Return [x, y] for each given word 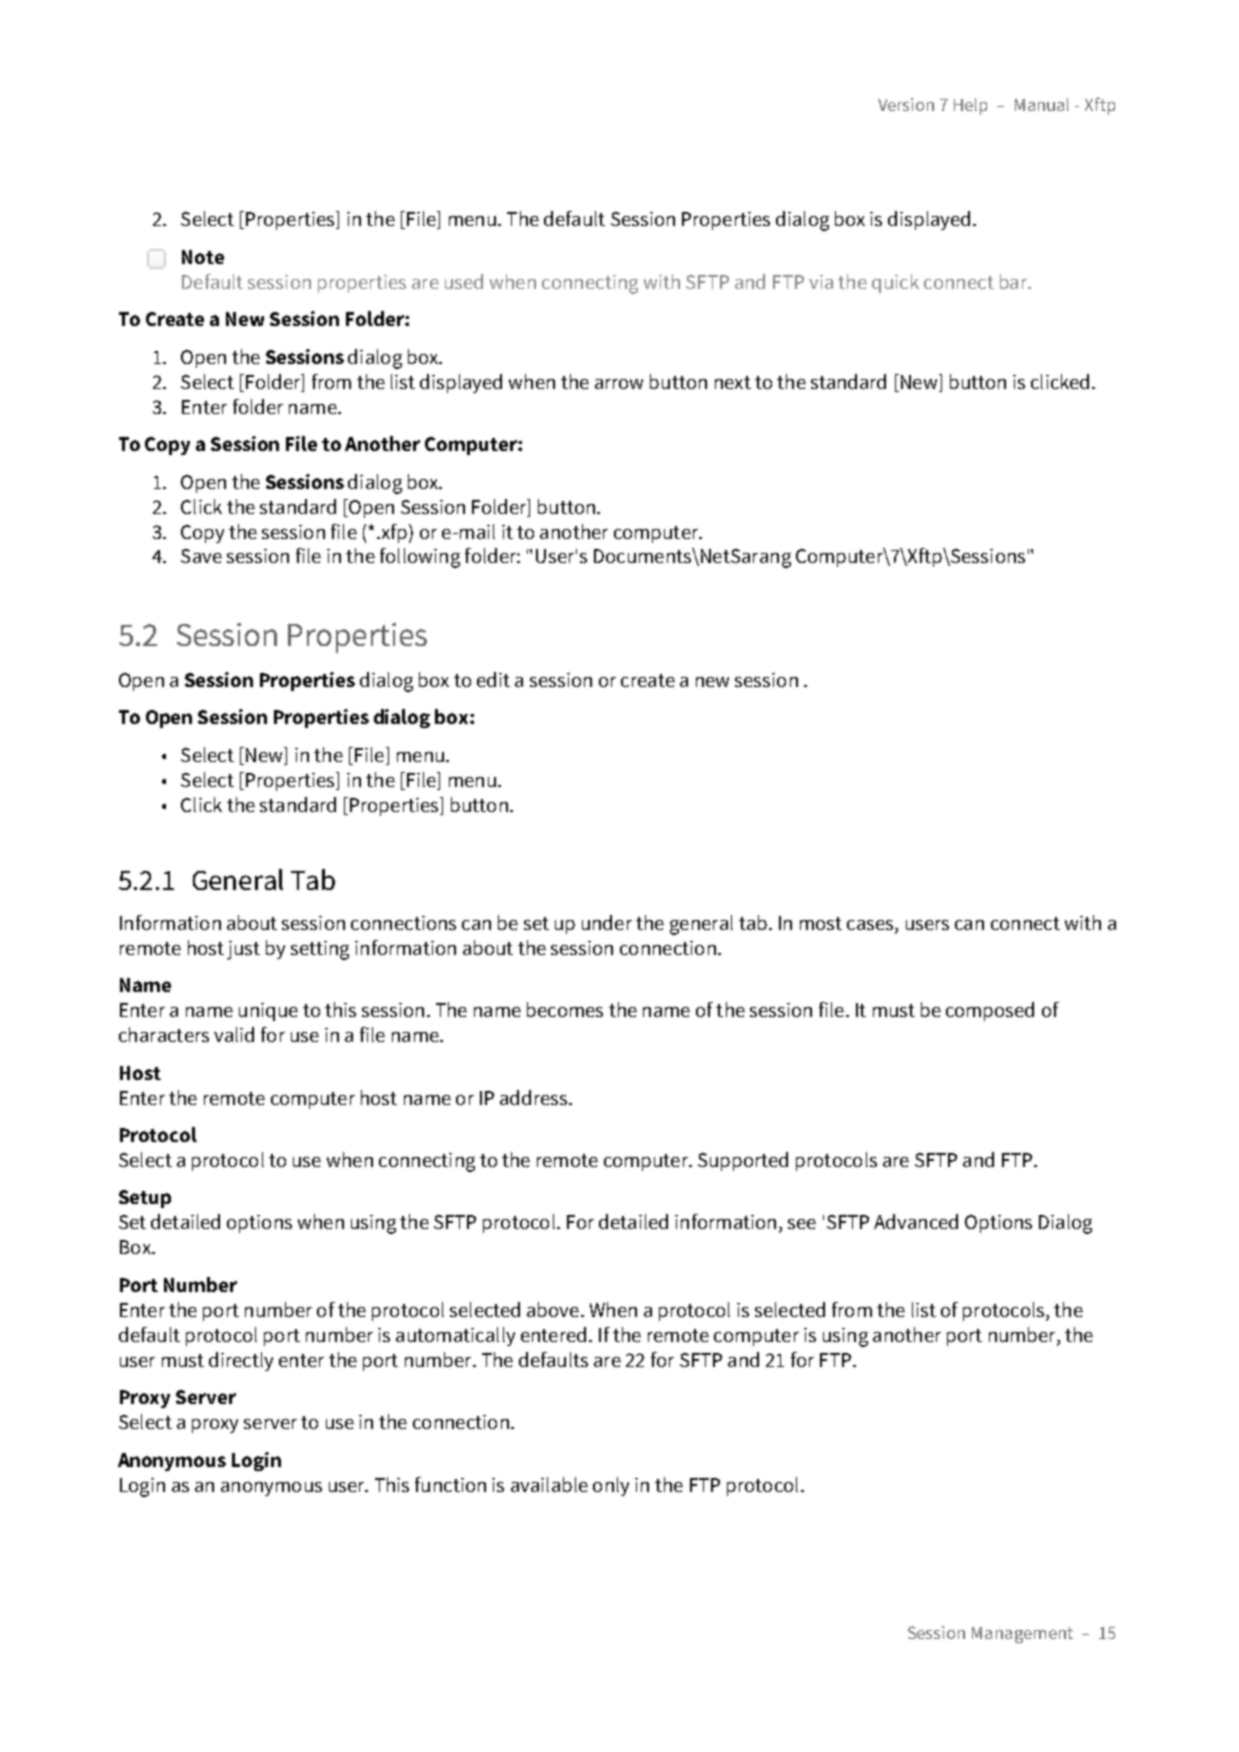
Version [906, 104]
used [464, 281]
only [611, 1486]
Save [201, 556]
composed [990, 1011]
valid [234, 1034]
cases [871, 925]
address [535, 1097]
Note [203, 257]
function [450, 1484]
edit [493, 679]
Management [1022, 1635]
